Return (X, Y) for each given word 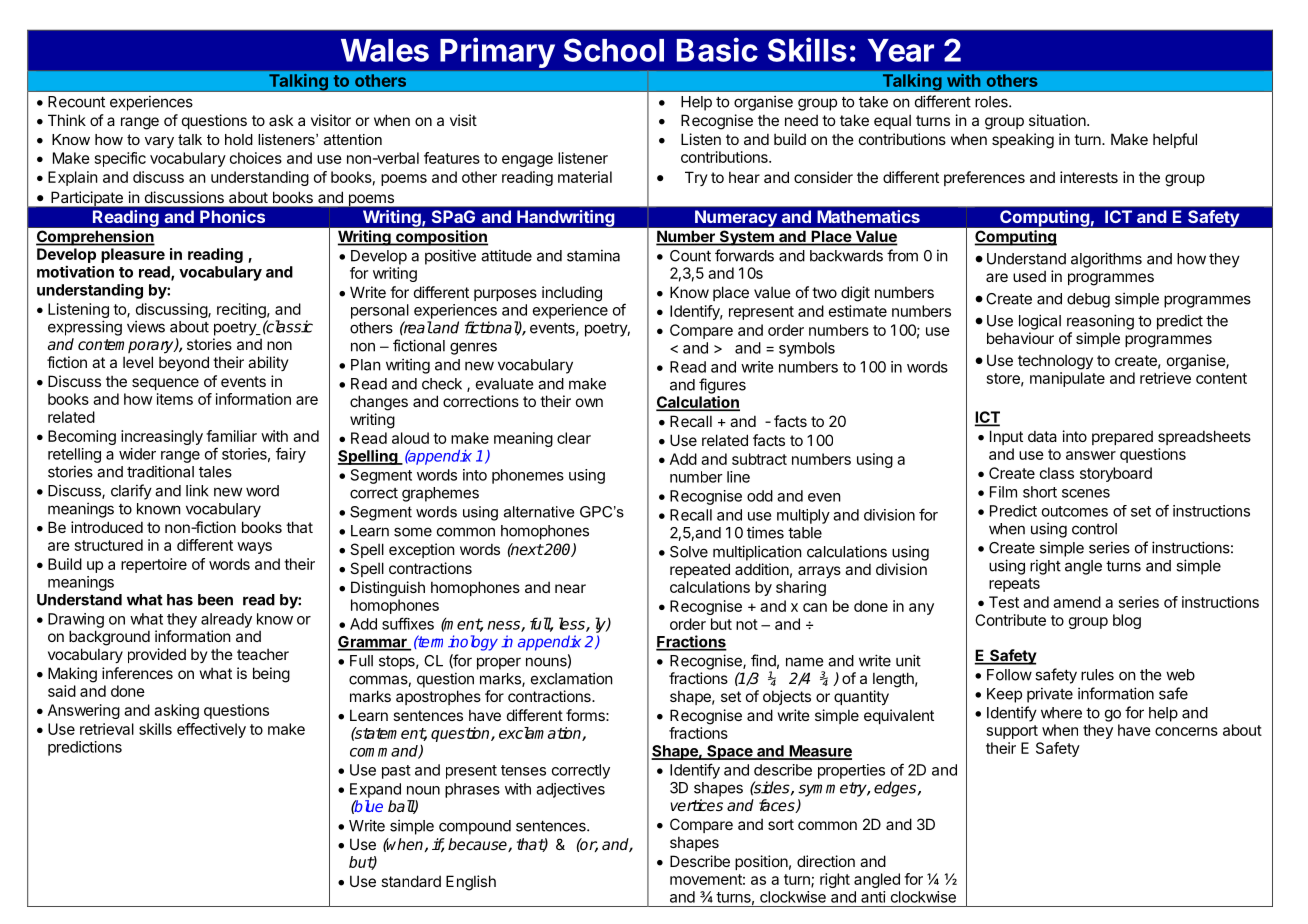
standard (411, 881)
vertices (696, 805)
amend (1077, 602)
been (215, 600)
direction (826, 861)
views (146, 326)
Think (67, 120)
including (572, 294)
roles (992, 102)
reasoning (1100, 322)
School (614, 50)
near (570, 588)
